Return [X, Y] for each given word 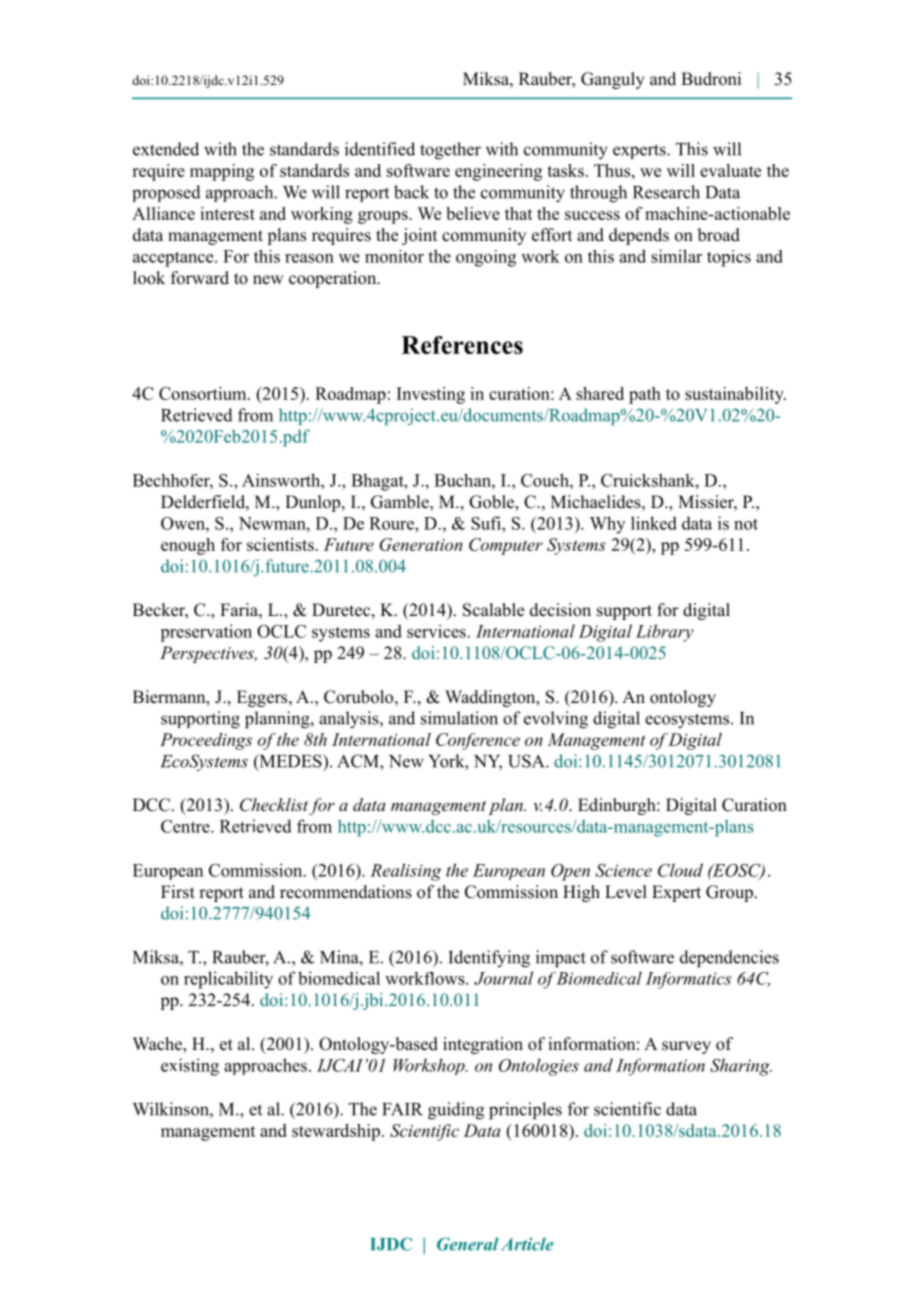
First [178, 892]
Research [666, 192]
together [450, 151]
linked [654, 523]
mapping [222, 172]
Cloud [680, 870]
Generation [421, 544]
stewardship [336, 1132]
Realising [406, 872]
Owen [184, 523]
